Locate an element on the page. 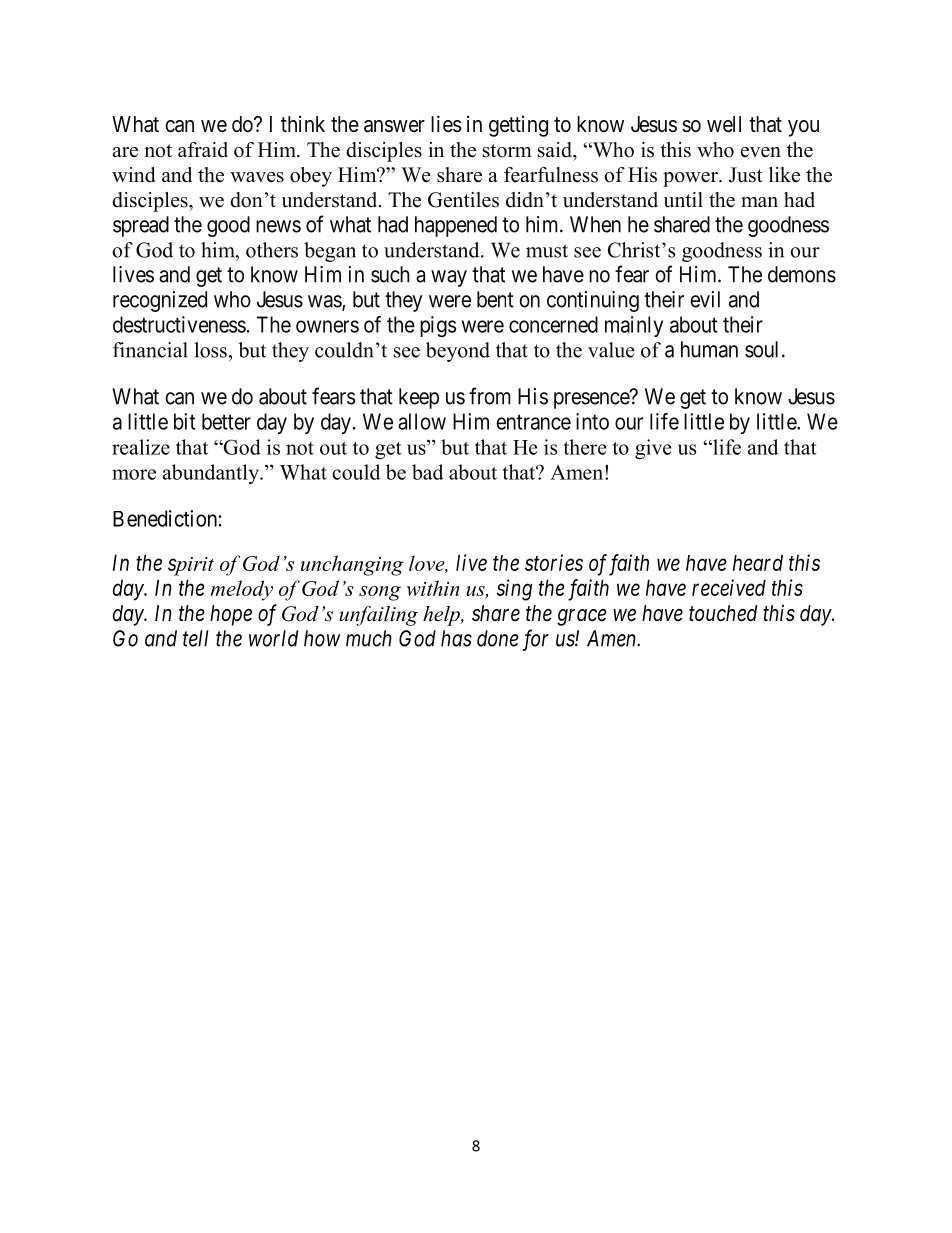 This page has width=952, height=1233. well is located at coordinates (724, 124).
